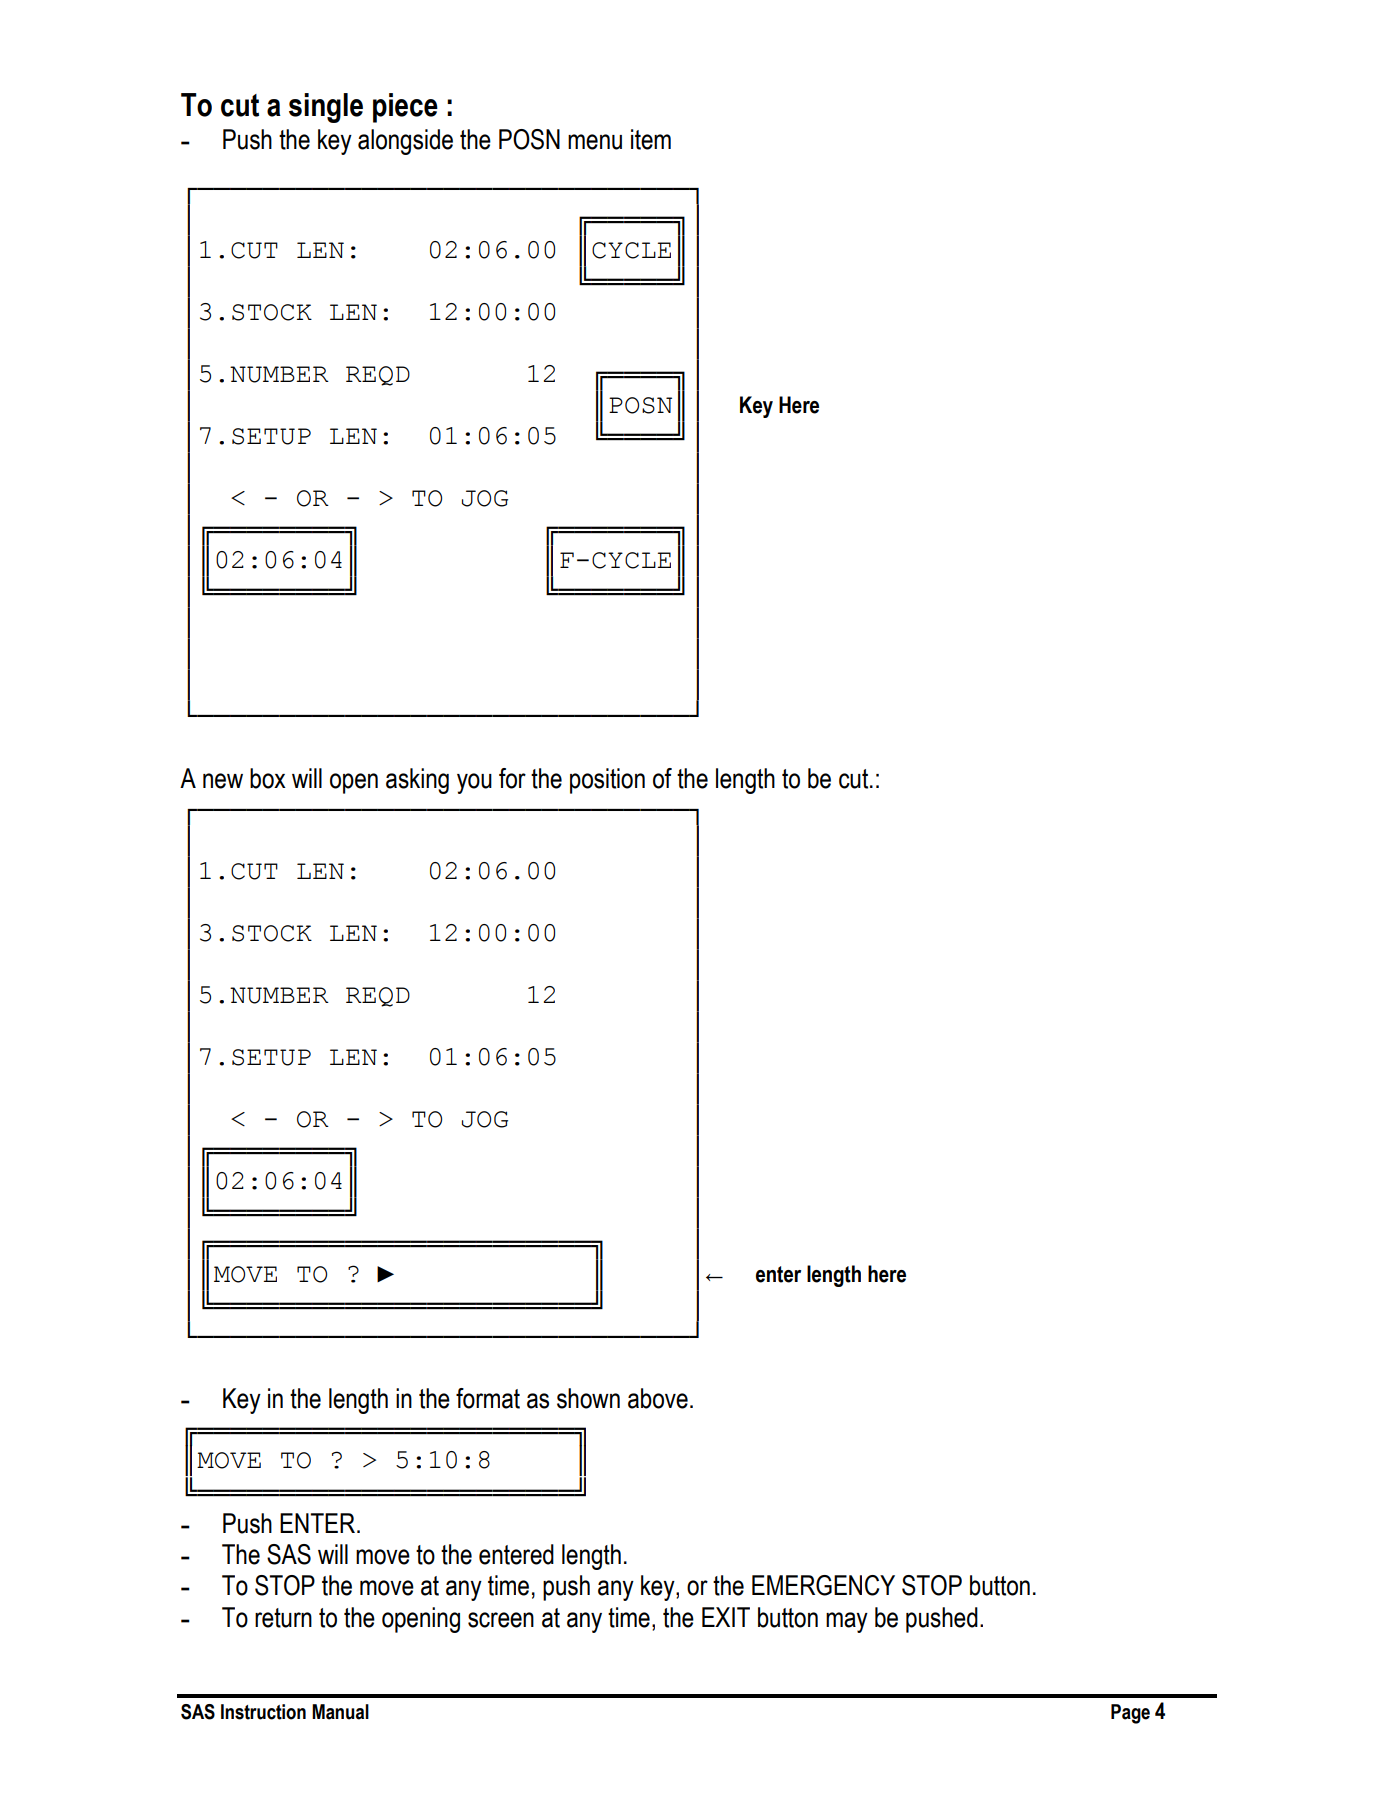 The image size is (1395, 1806). I want to click on you, so click(474, 783).
